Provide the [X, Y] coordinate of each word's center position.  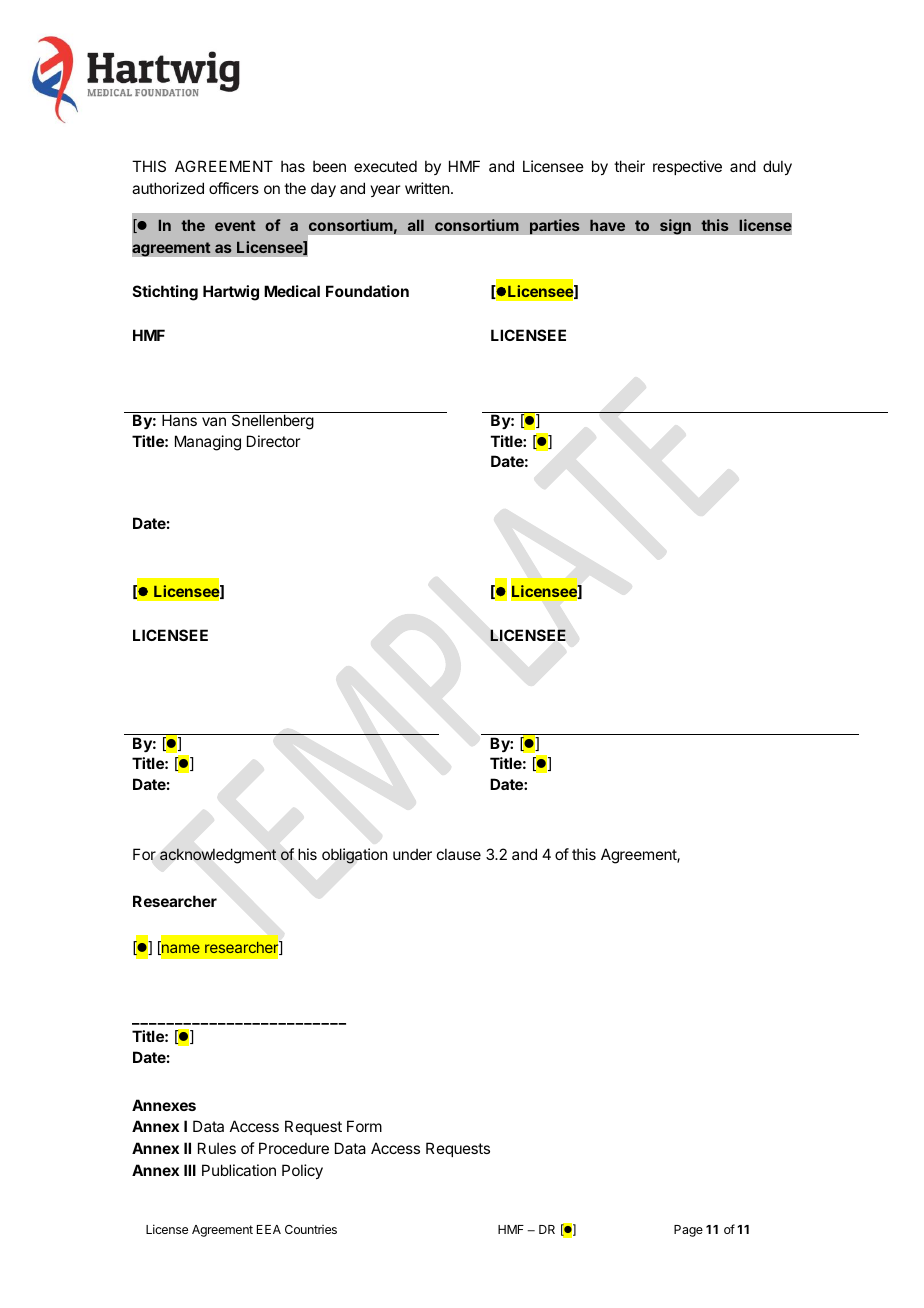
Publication [239, 1170]
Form [364, 1126]
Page [688, 1231]
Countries [311, 1229]
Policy [302, 1171]
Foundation [367, 291]
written [427, 188]
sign [675, 227]
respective [687, 167]
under [412, 854]
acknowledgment [218, 856]
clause [459, 854]
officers [234, 188]
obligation [354, 856]
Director [273, 441]
